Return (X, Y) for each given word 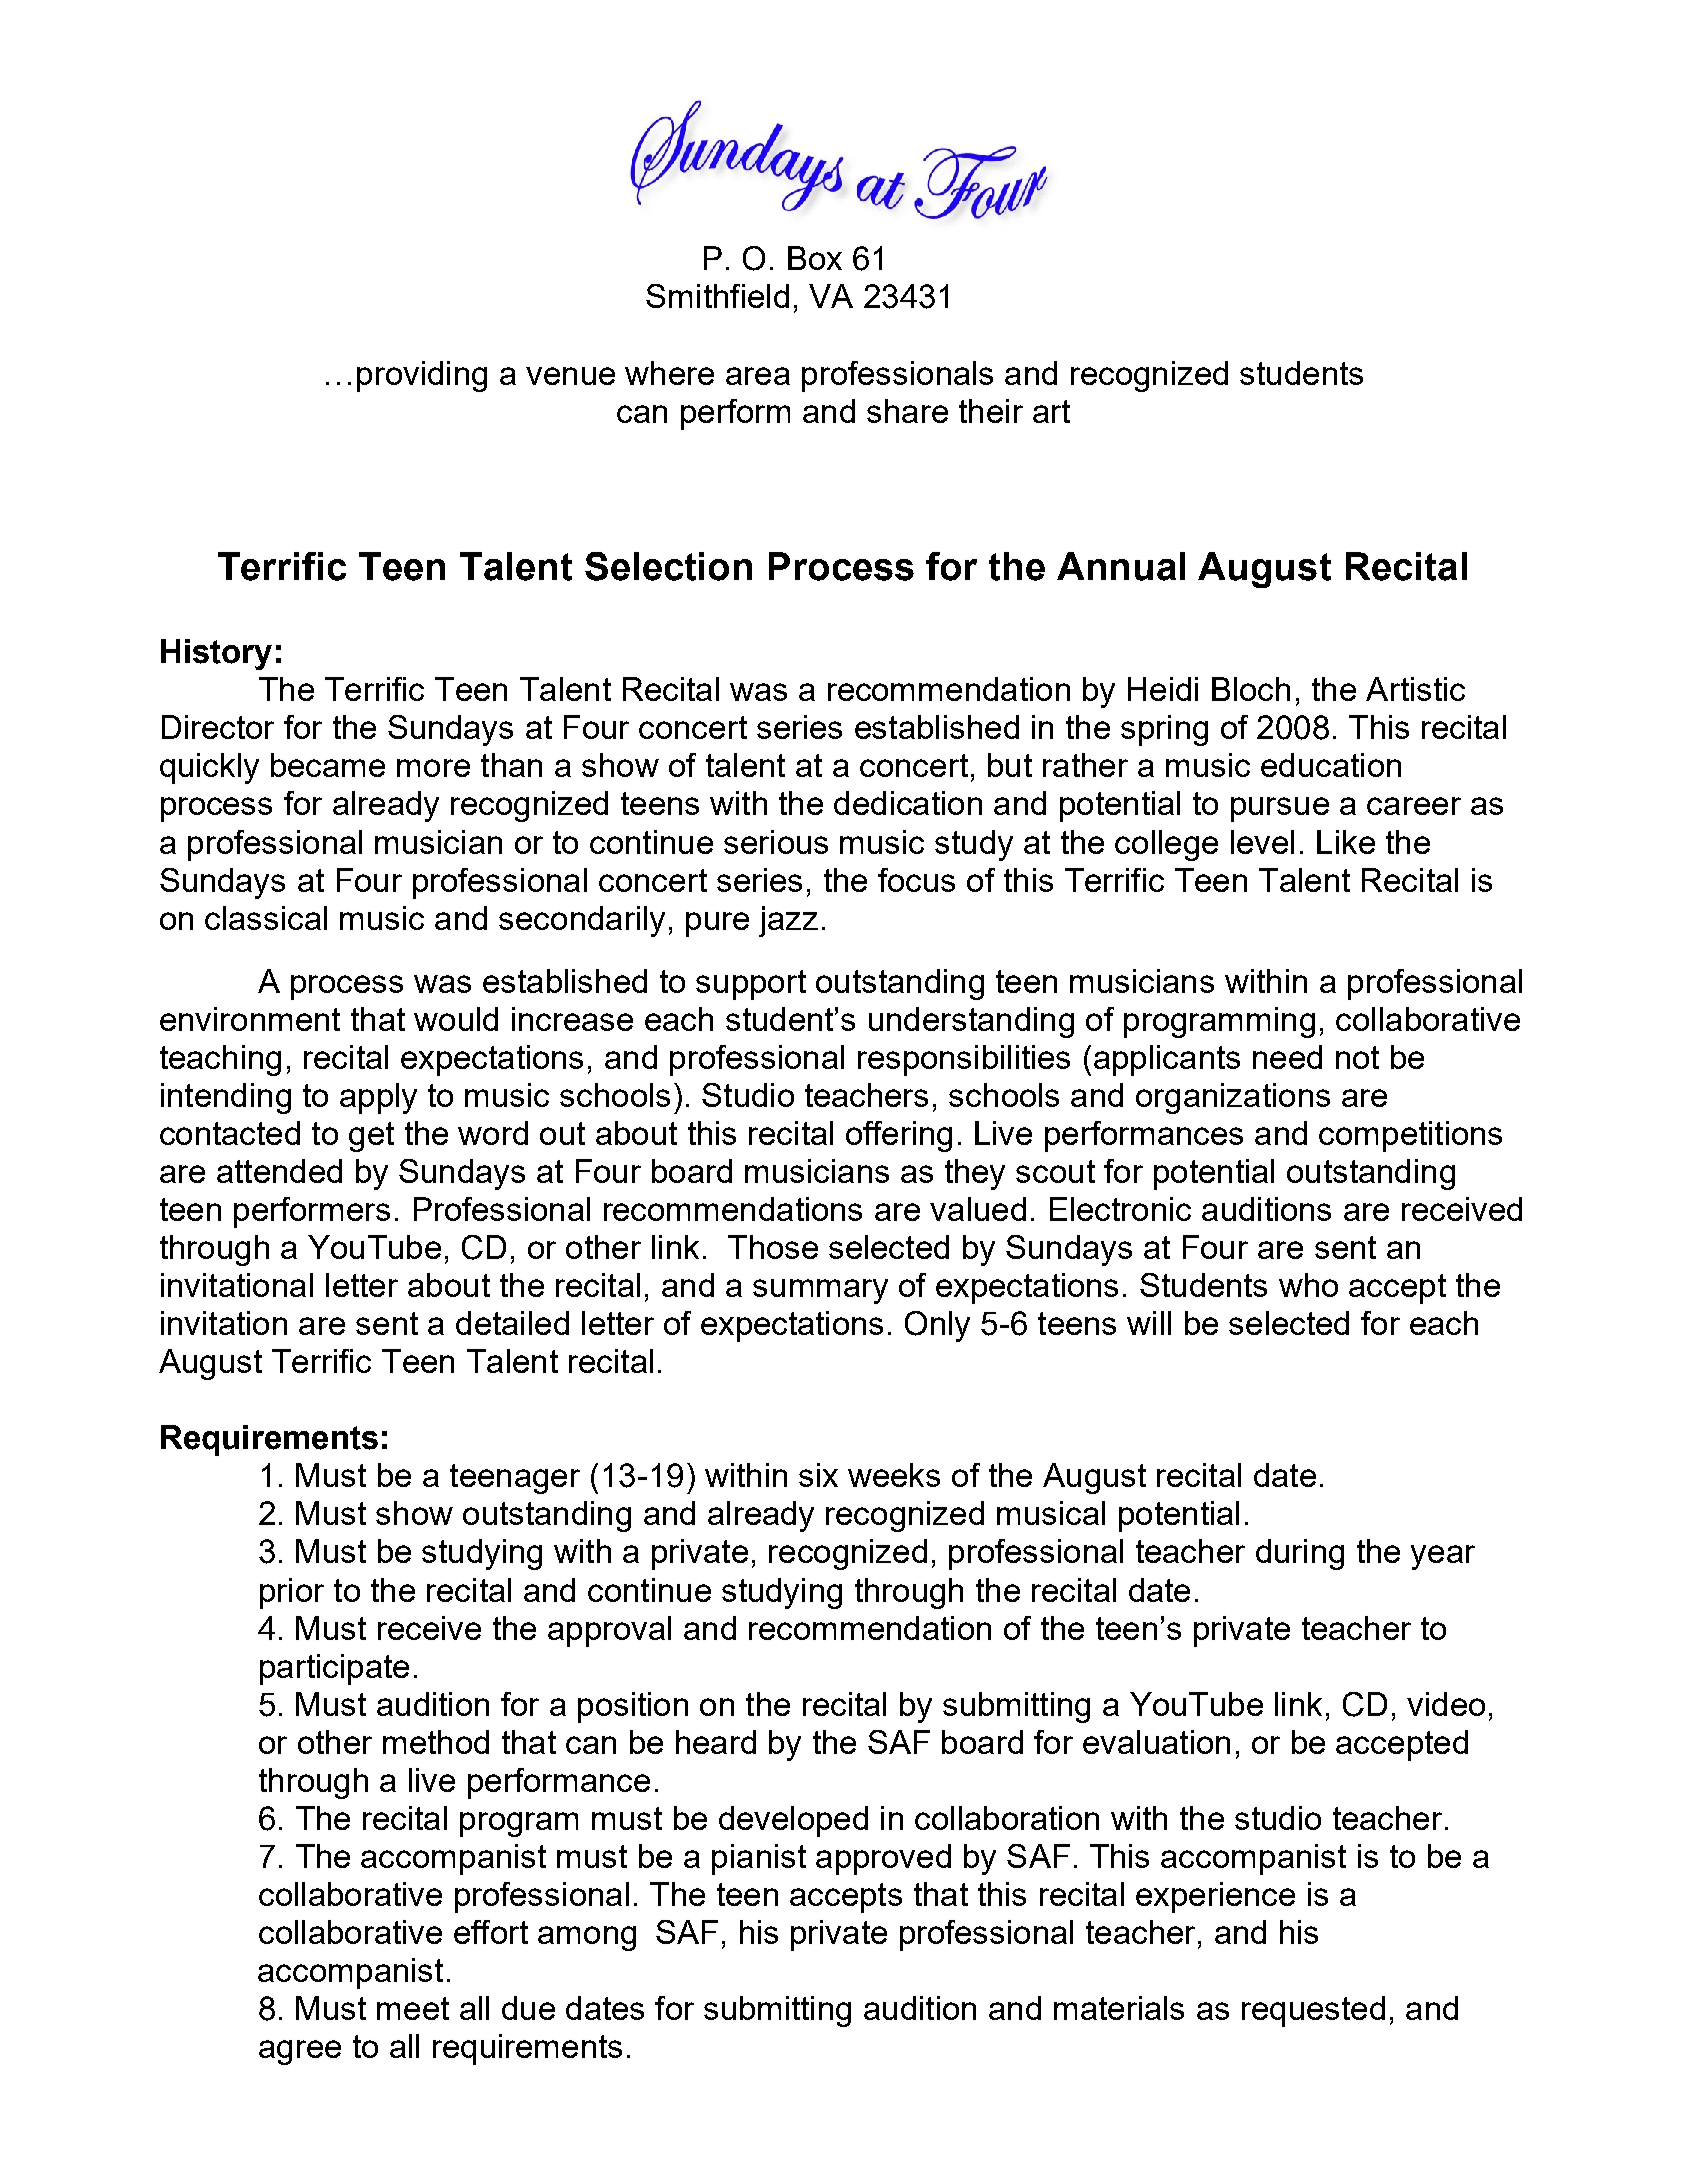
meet (413, 2008)
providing (422, 376)
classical (266, 918)
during (1300, 1554)
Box (815, 258)
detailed (512, 1323)
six (818, 1475)
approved (883, 1859)
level (1262, 842)
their (991, 411)
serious (776, 842)
